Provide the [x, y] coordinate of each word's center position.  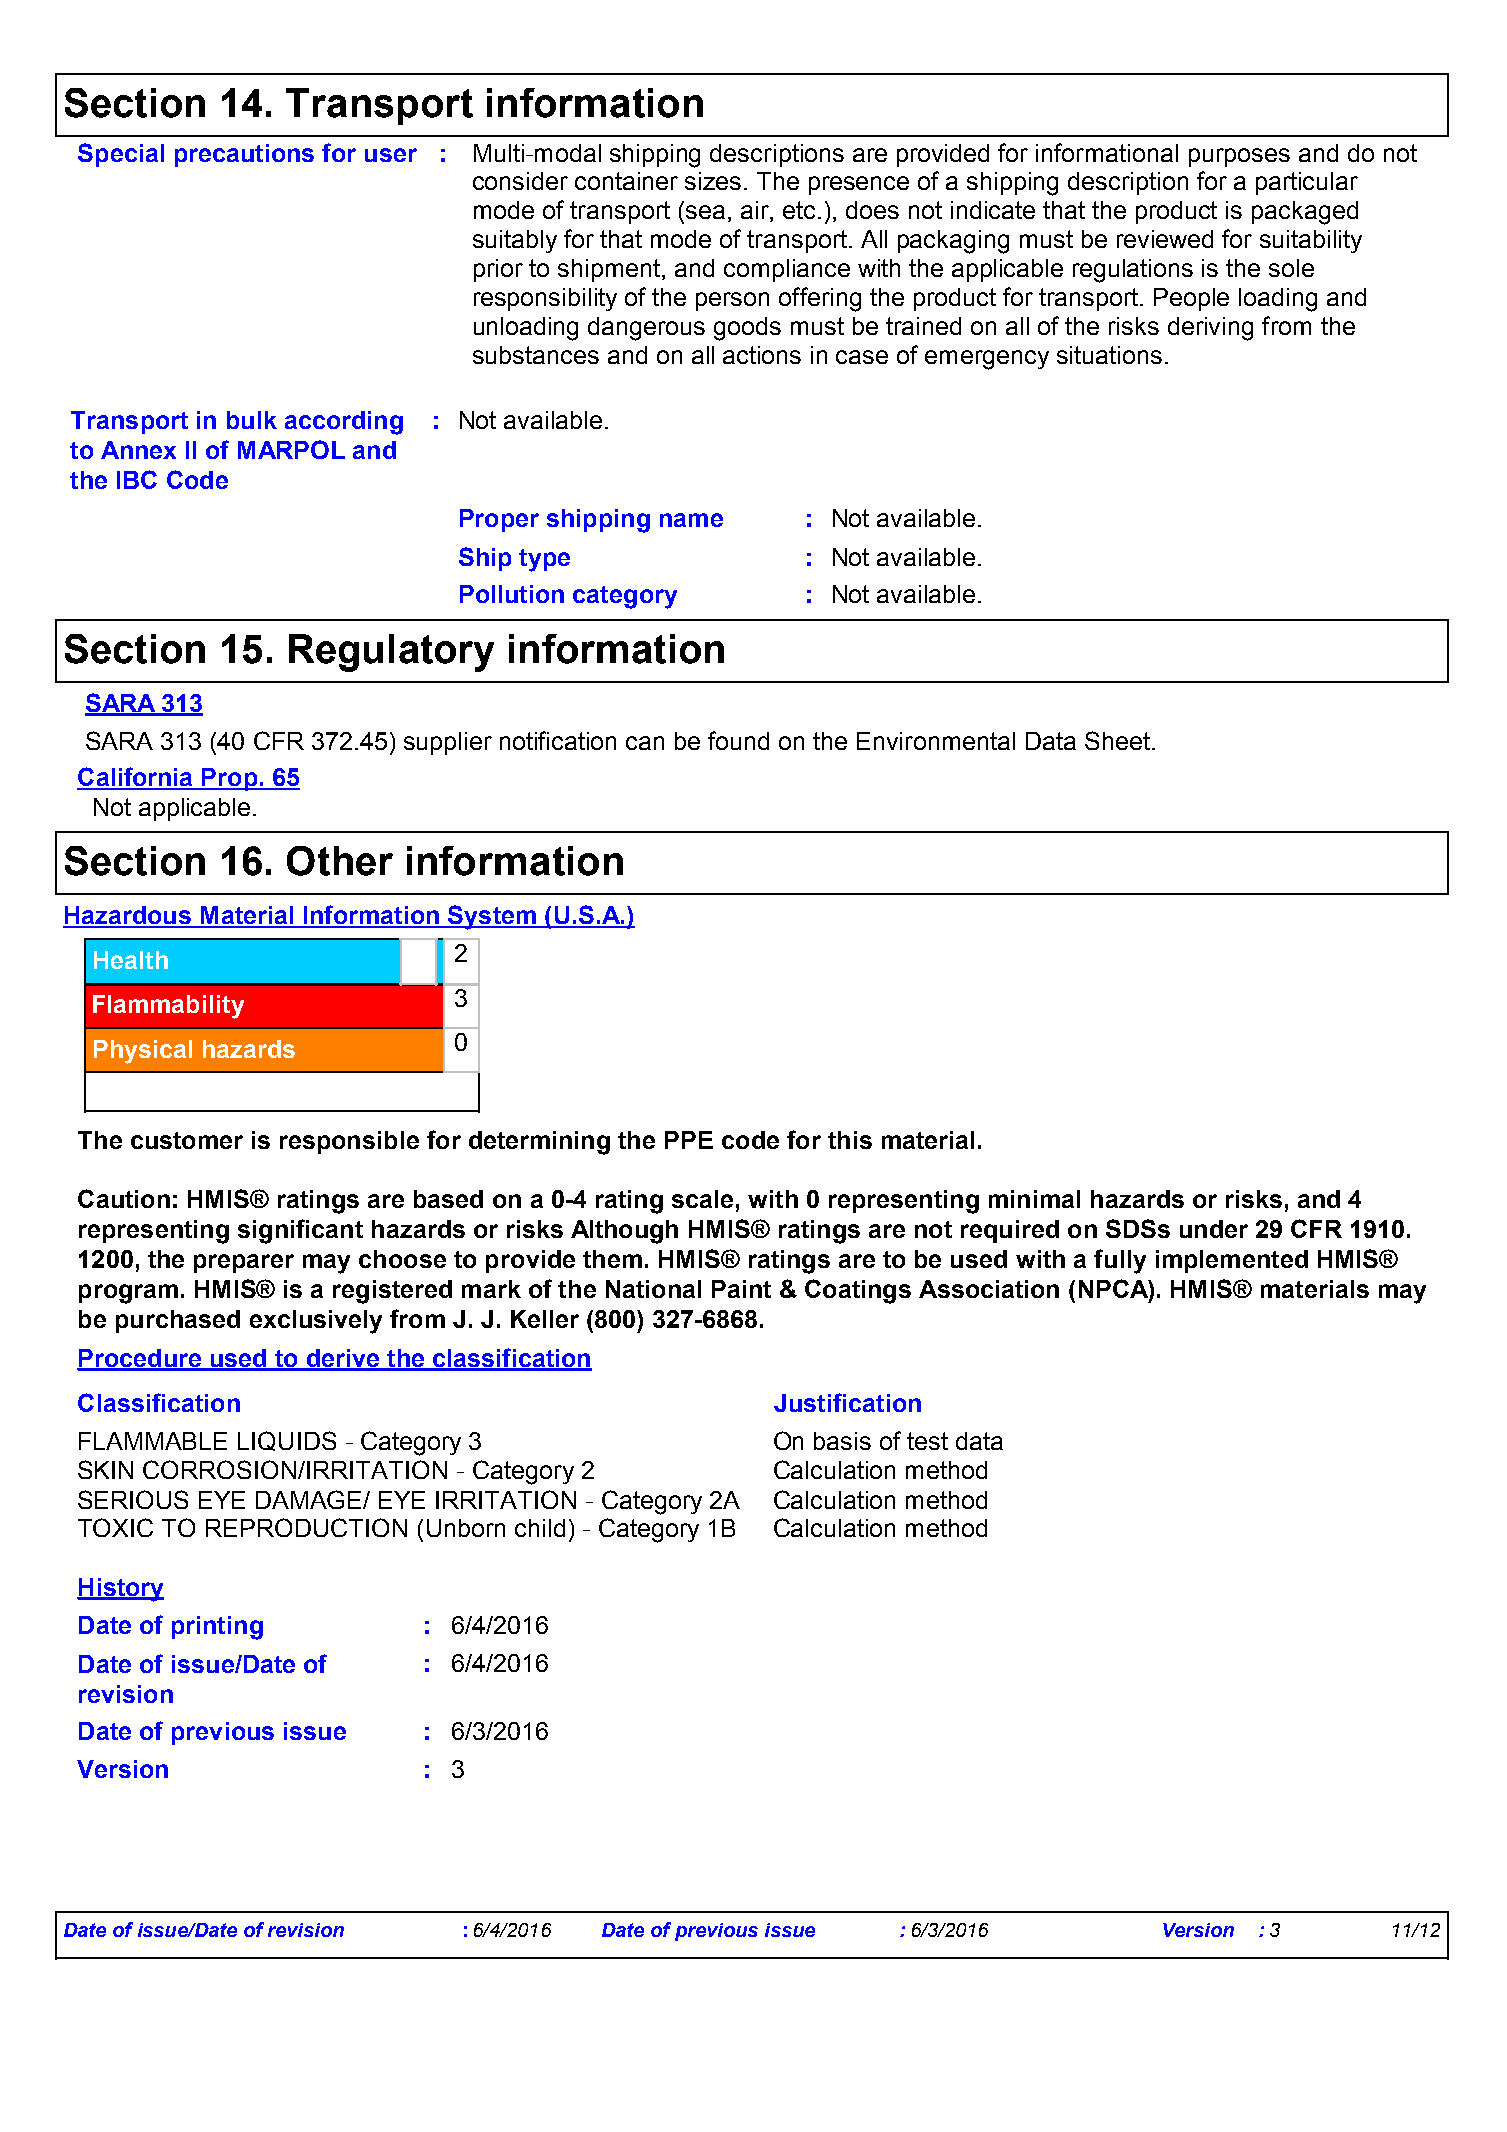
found [738, 740]
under [1214, 1229]
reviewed [1165, 239]
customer [187, 1140]
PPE [689, 1140]
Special [121, 155]
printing [217, 1628]
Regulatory [391, 653]
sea [705, 212]
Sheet [1117, 740]
